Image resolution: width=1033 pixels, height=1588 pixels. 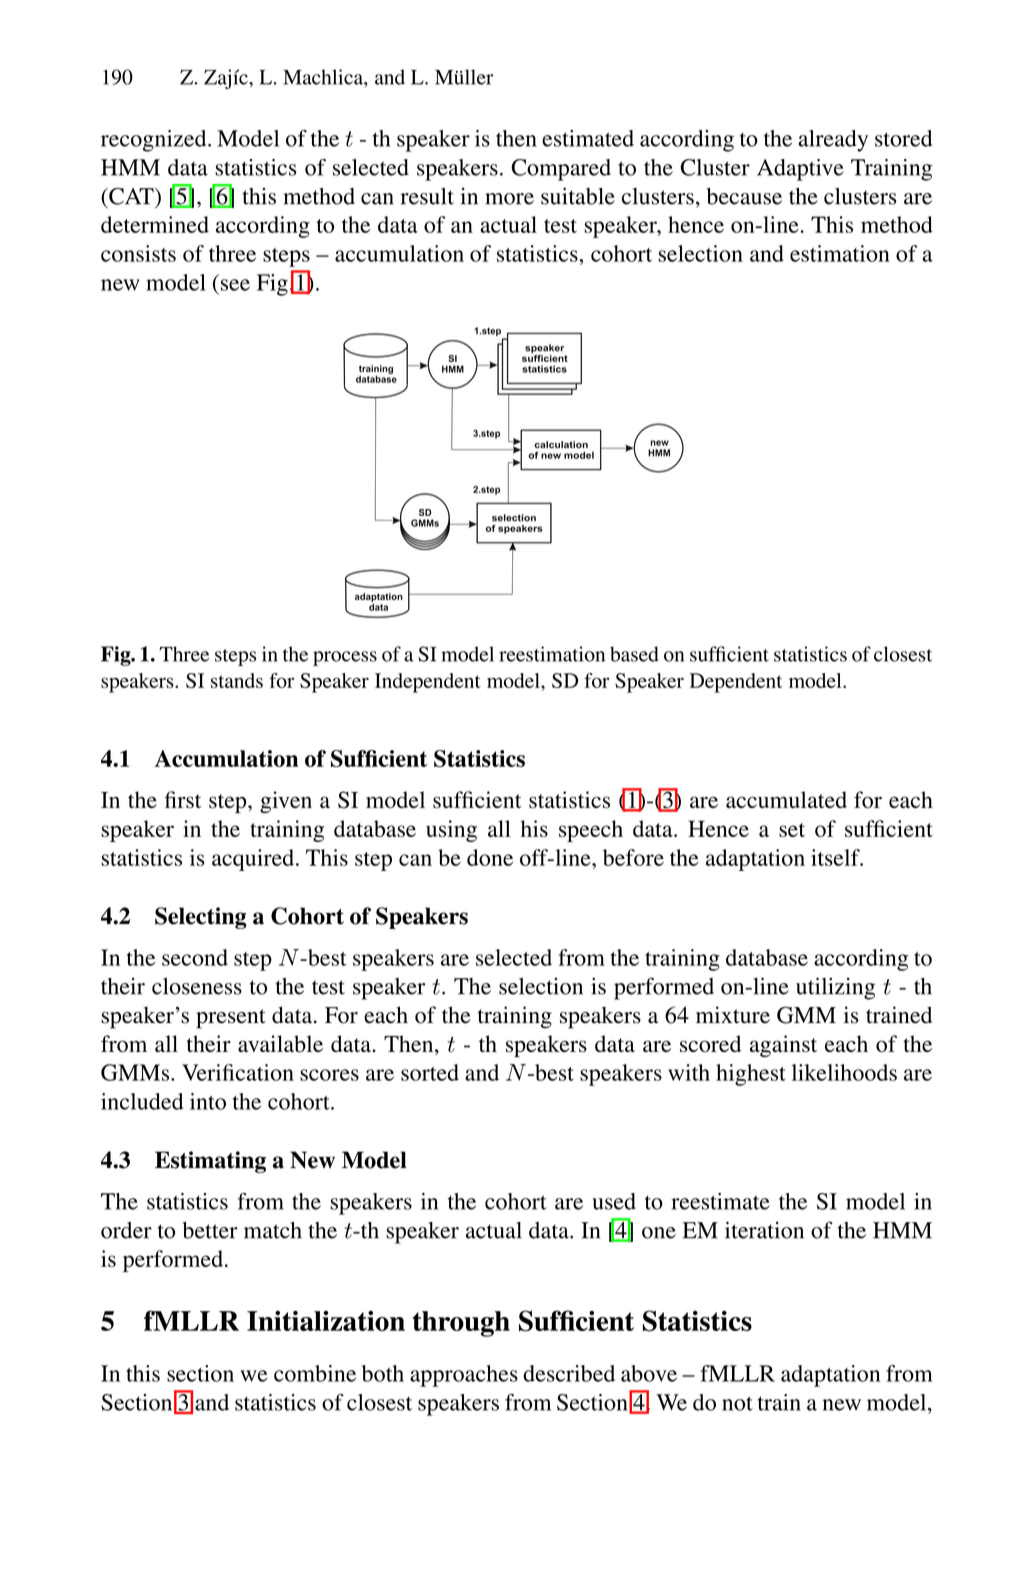 I want to click on done, so click(x=490, y=857).
